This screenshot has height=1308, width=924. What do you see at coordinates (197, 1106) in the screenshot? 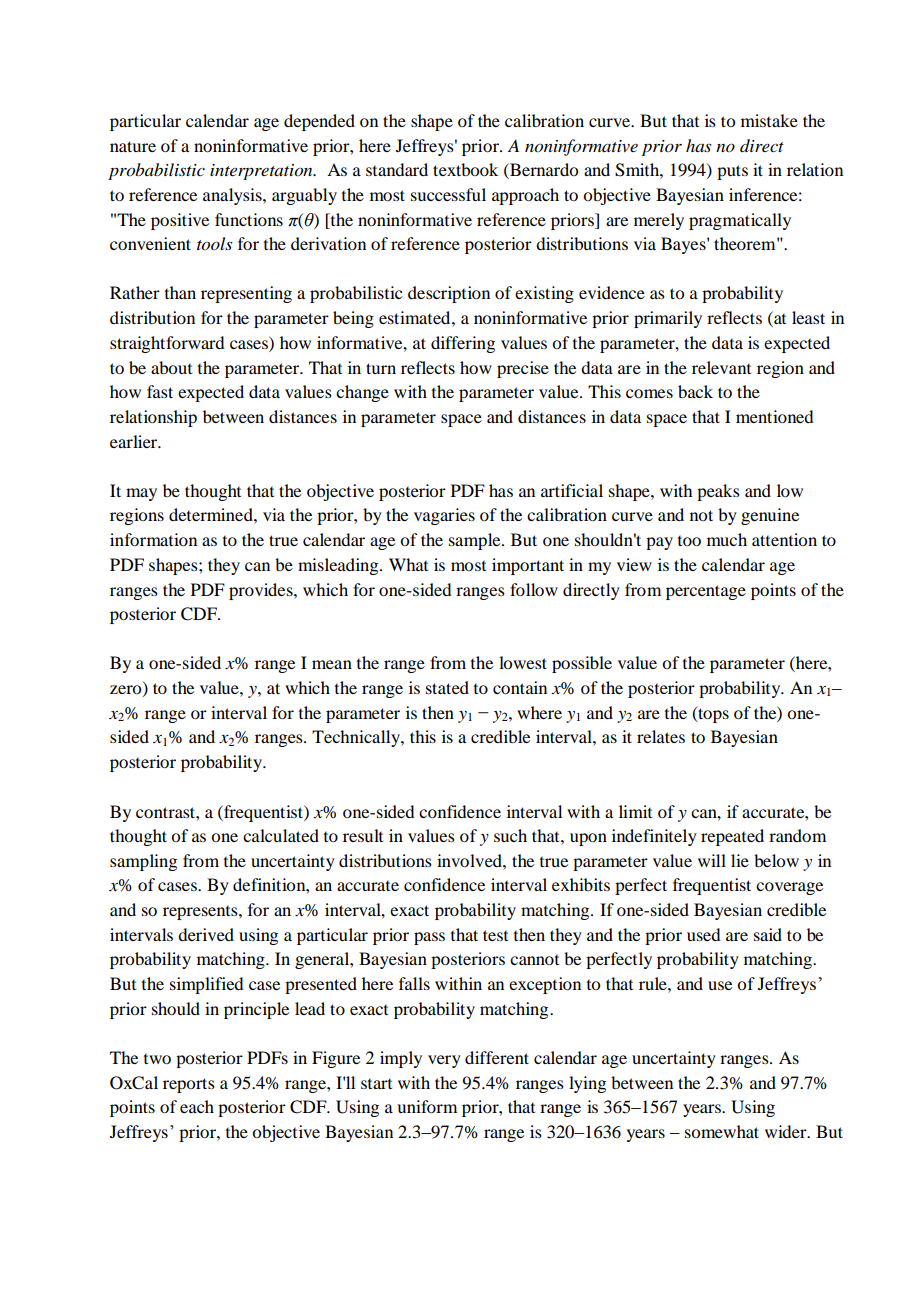
I see `each` at bounding box center [197, 1106].
